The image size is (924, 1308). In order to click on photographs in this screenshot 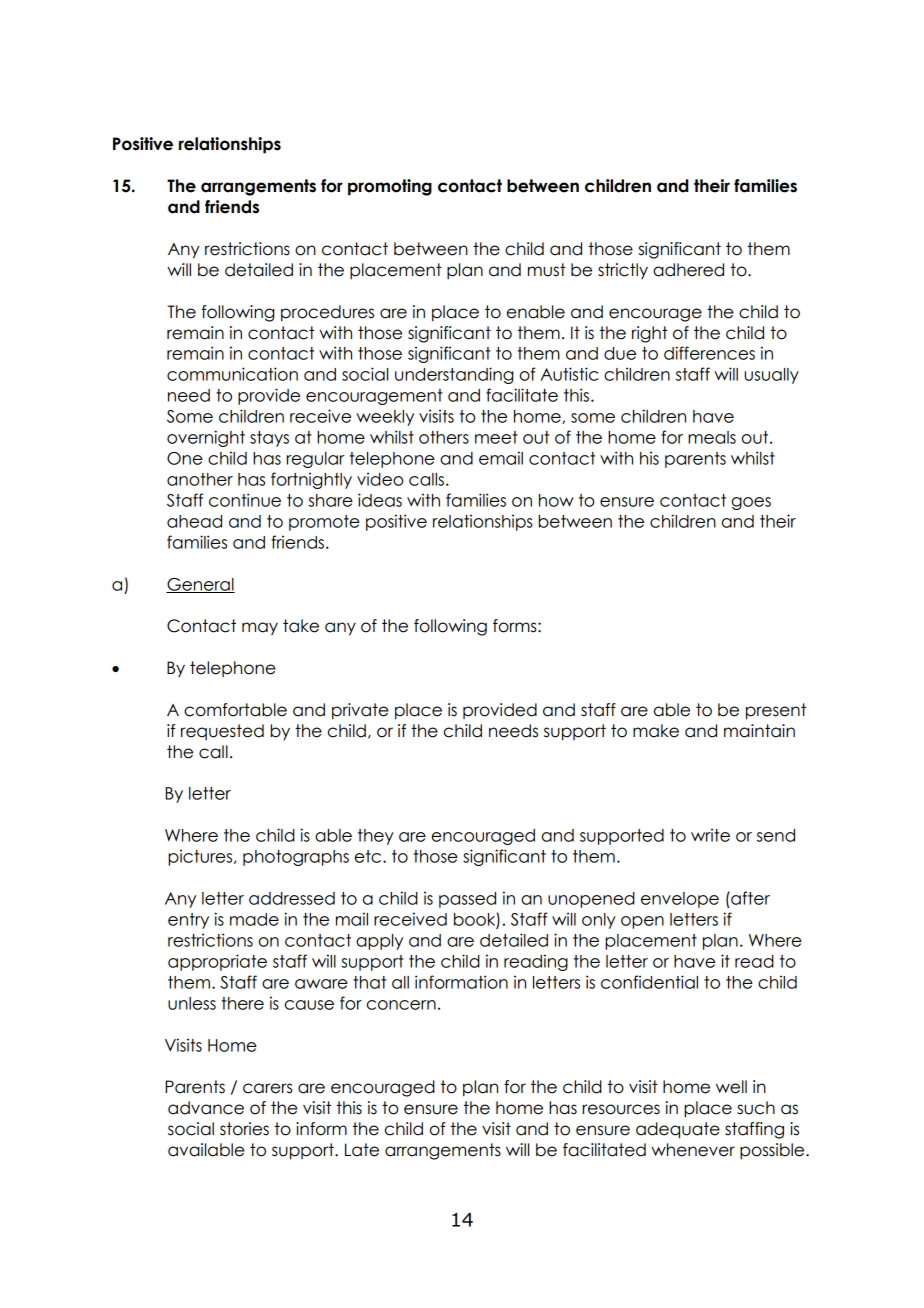, I will do `click(296, 858)`.
